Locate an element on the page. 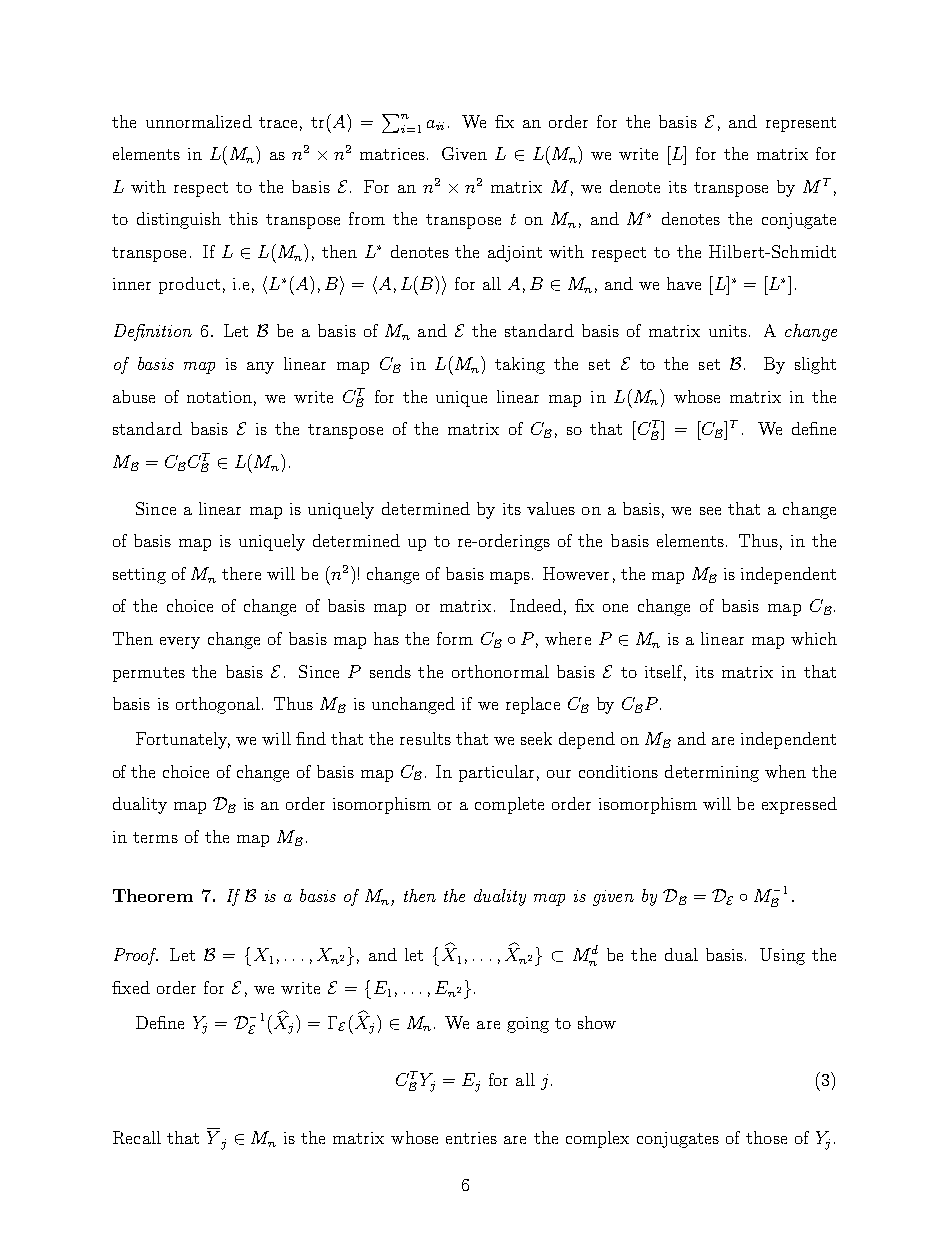  matrices is located at coordinates (392, 154).
